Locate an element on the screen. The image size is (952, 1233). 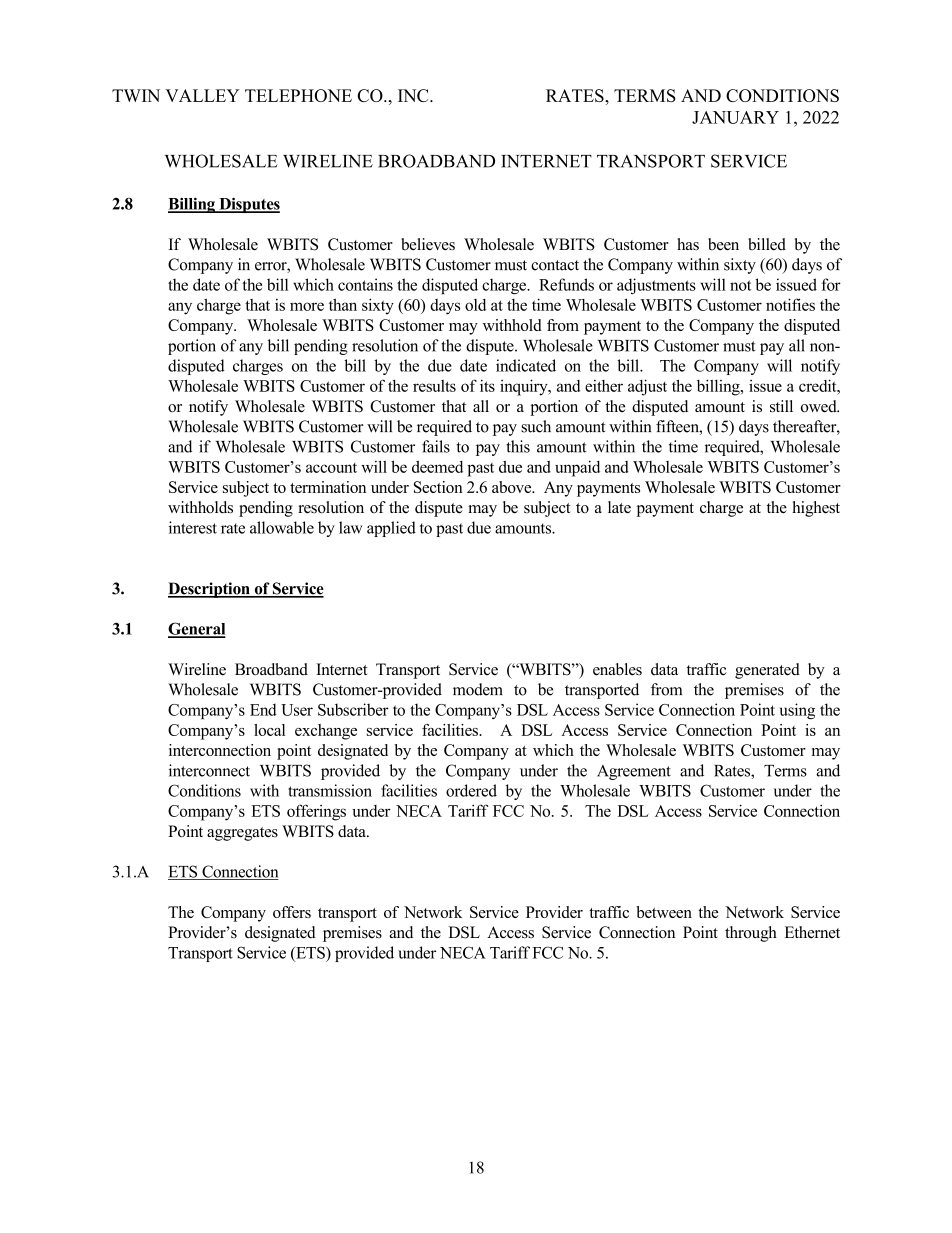
highest is located at coordinates (816, 509).
